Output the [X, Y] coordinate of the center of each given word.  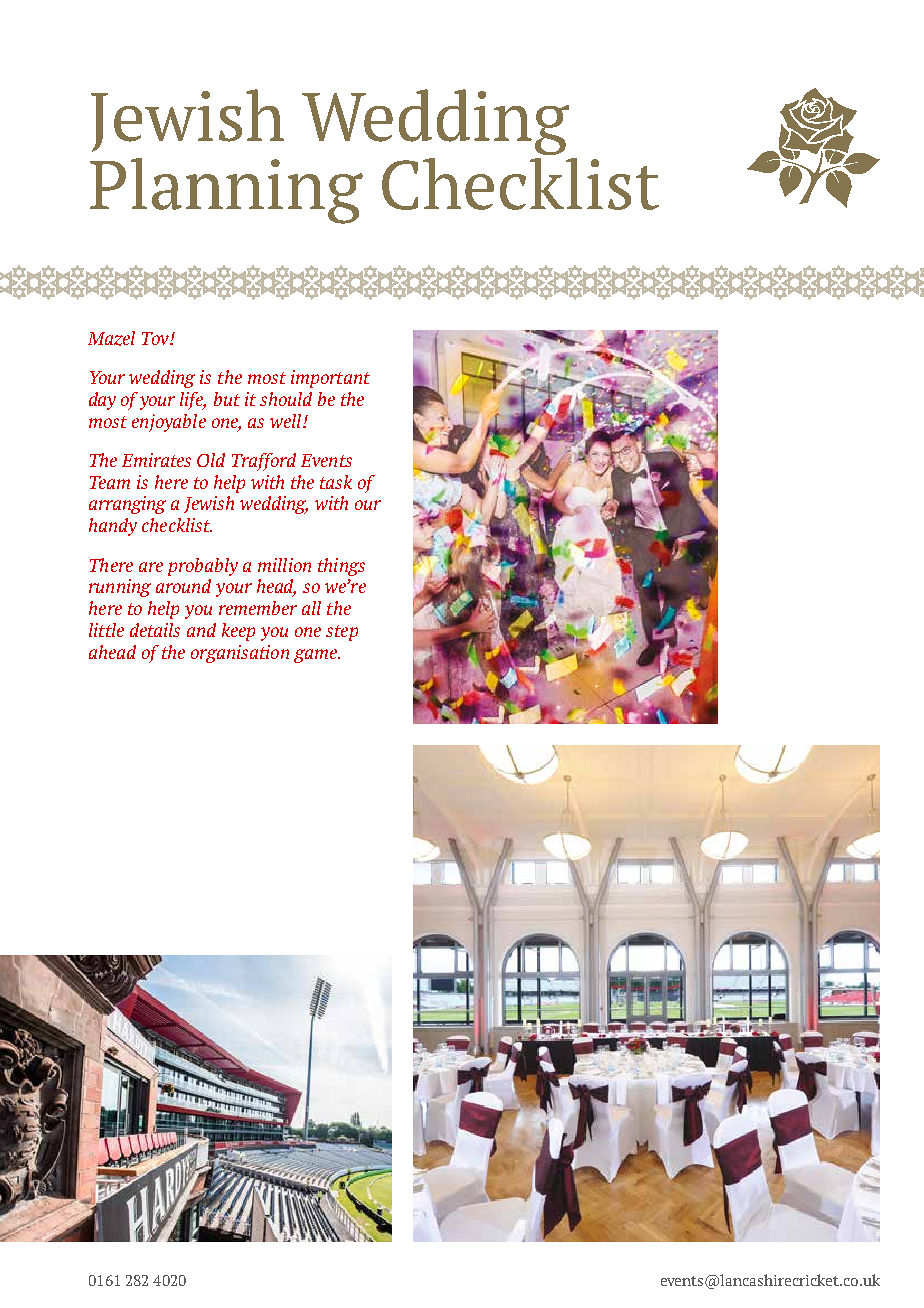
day [102, 401]
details [155, 630]
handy [113, 527]
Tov [156, 338]
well [287, 421]
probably [203, 567]
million [284, 565]
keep [238, 632]
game [316, 656]
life [193, 401]
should [286, 399]
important [330, 379]
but [227, 399]
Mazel [111, 338]
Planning [226, 191]
